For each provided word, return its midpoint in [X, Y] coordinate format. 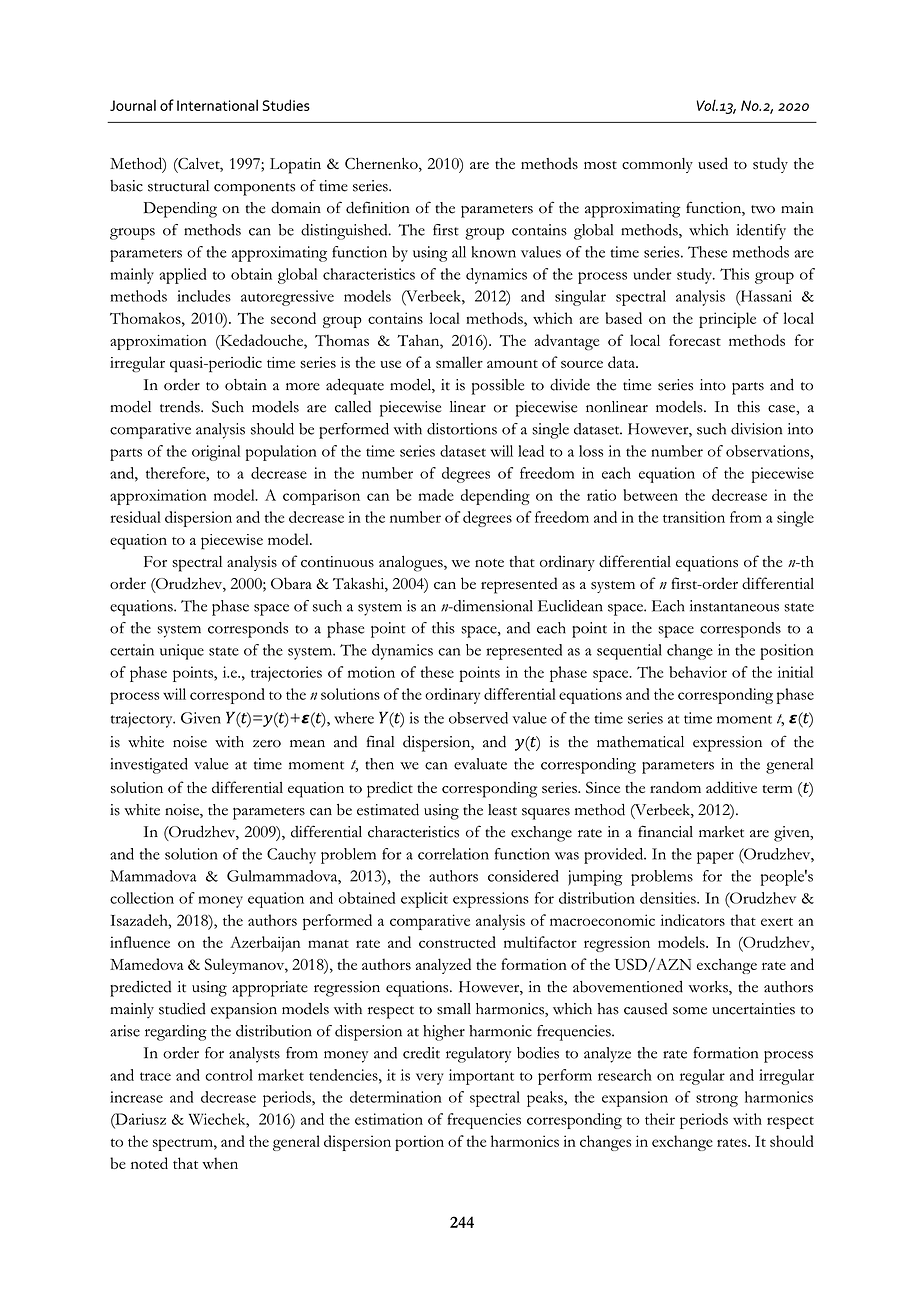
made [436, 495]
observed [478, 718]
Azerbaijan [265, 944]
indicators [693, 920]
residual [135, 517]
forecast [695, 340]
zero [267, 744]
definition [378, 207]
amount [512, 364]
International [217, 105]
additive [731, 787]
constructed [457, 942]
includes [204, 296]
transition [694, 517]
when [220, 1163]
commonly [657, 165]
